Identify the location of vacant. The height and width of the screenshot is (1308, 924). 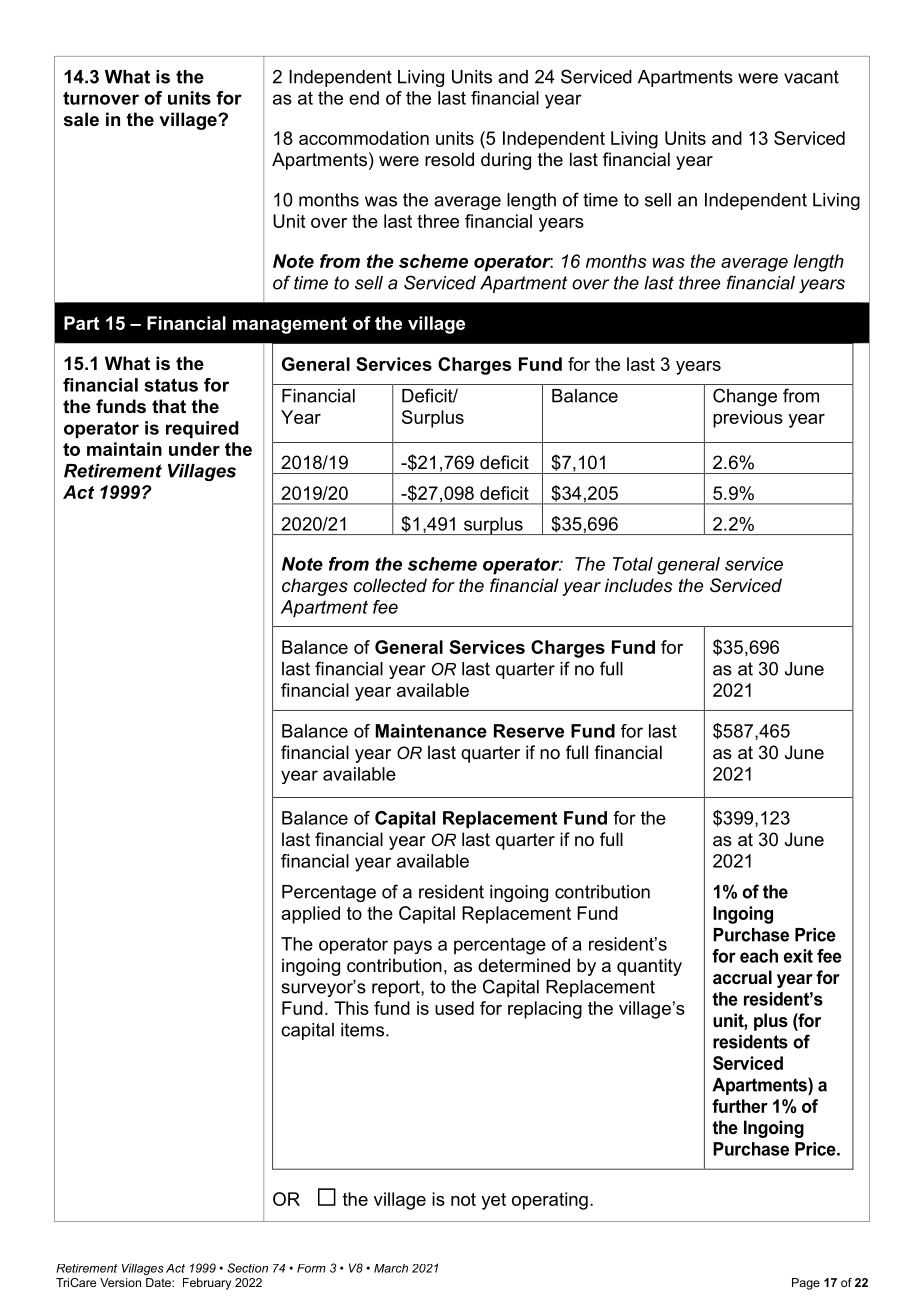
(811, 77).
